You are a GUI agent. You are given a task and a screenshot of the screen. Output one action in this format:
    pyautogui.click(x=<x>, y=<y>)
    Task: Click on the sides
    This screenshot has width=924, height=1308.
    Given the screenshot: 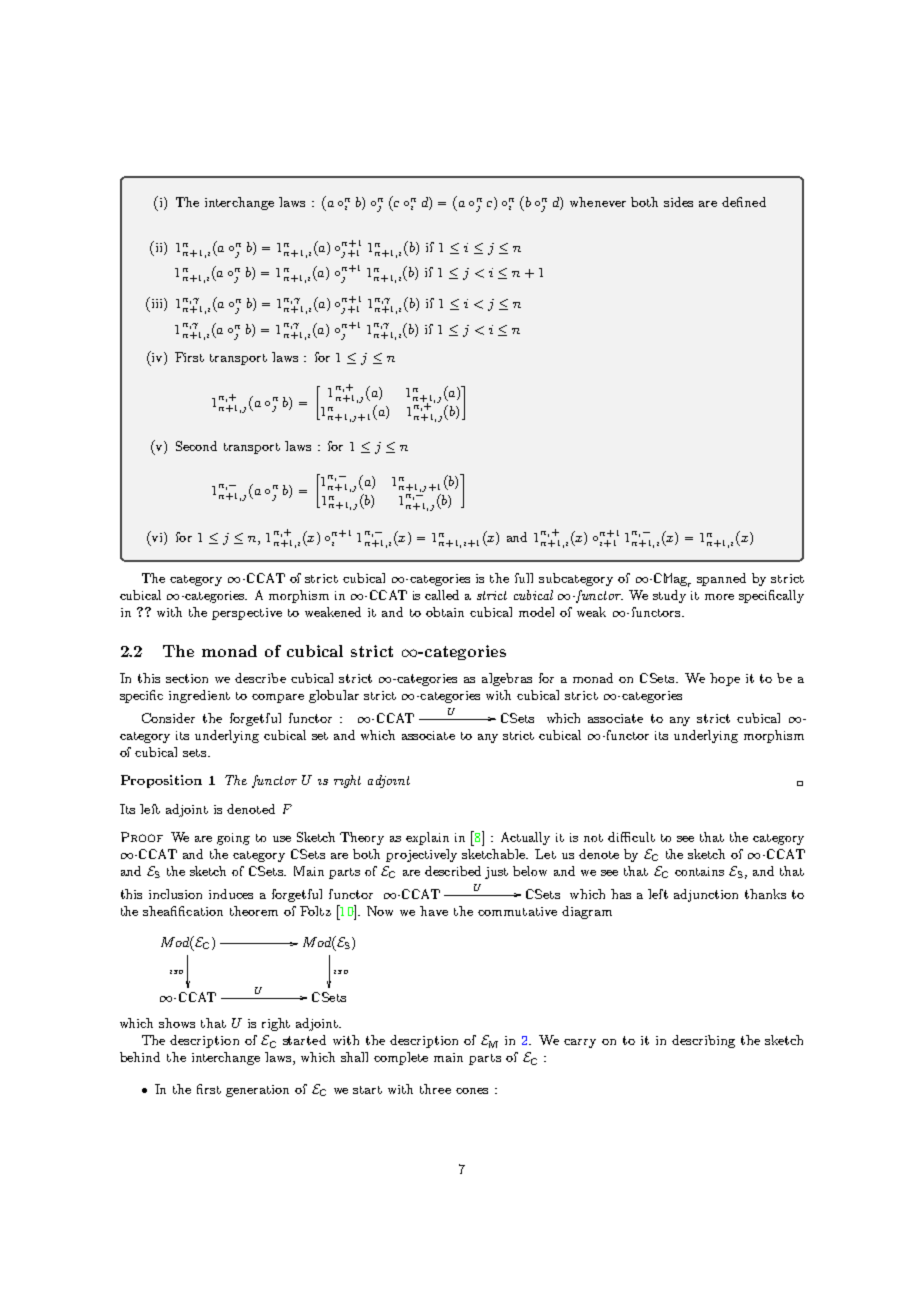 What is the action you would take?
    pyautogui.click(x=678, y=202)
